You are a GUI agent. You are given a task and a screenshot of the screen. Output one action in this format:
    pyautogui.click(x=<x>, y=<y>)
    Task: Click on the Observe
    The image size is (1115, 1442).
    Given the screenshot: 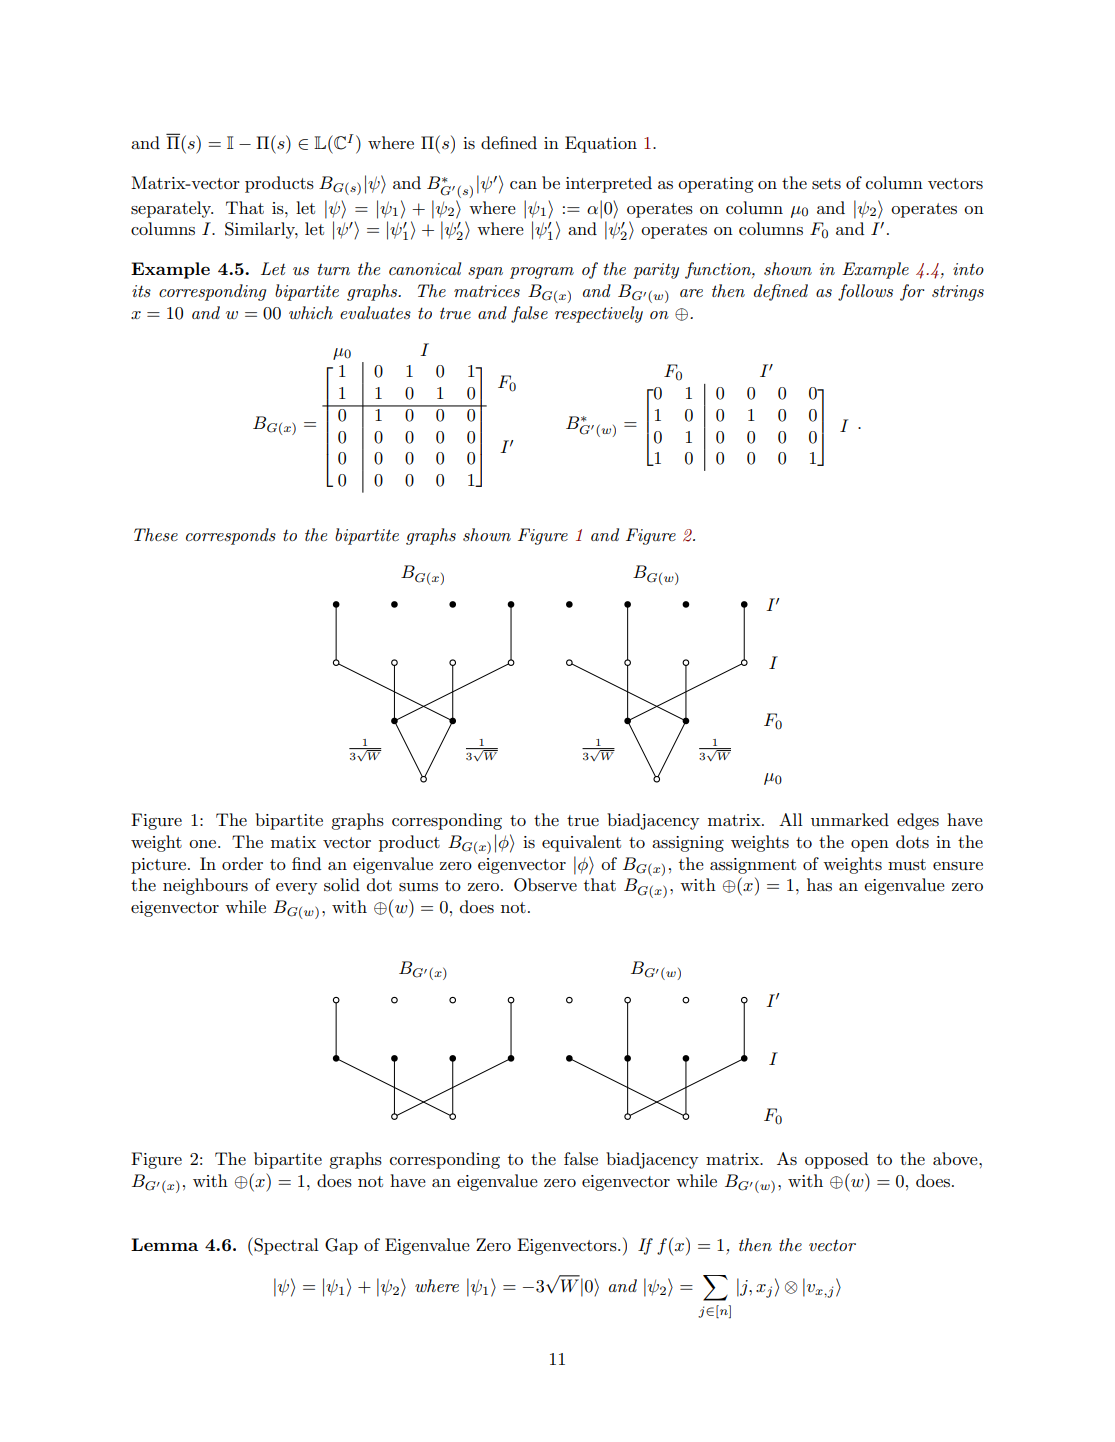 What is the action you would take?
    pyautogui.click(x=545, y=885)
